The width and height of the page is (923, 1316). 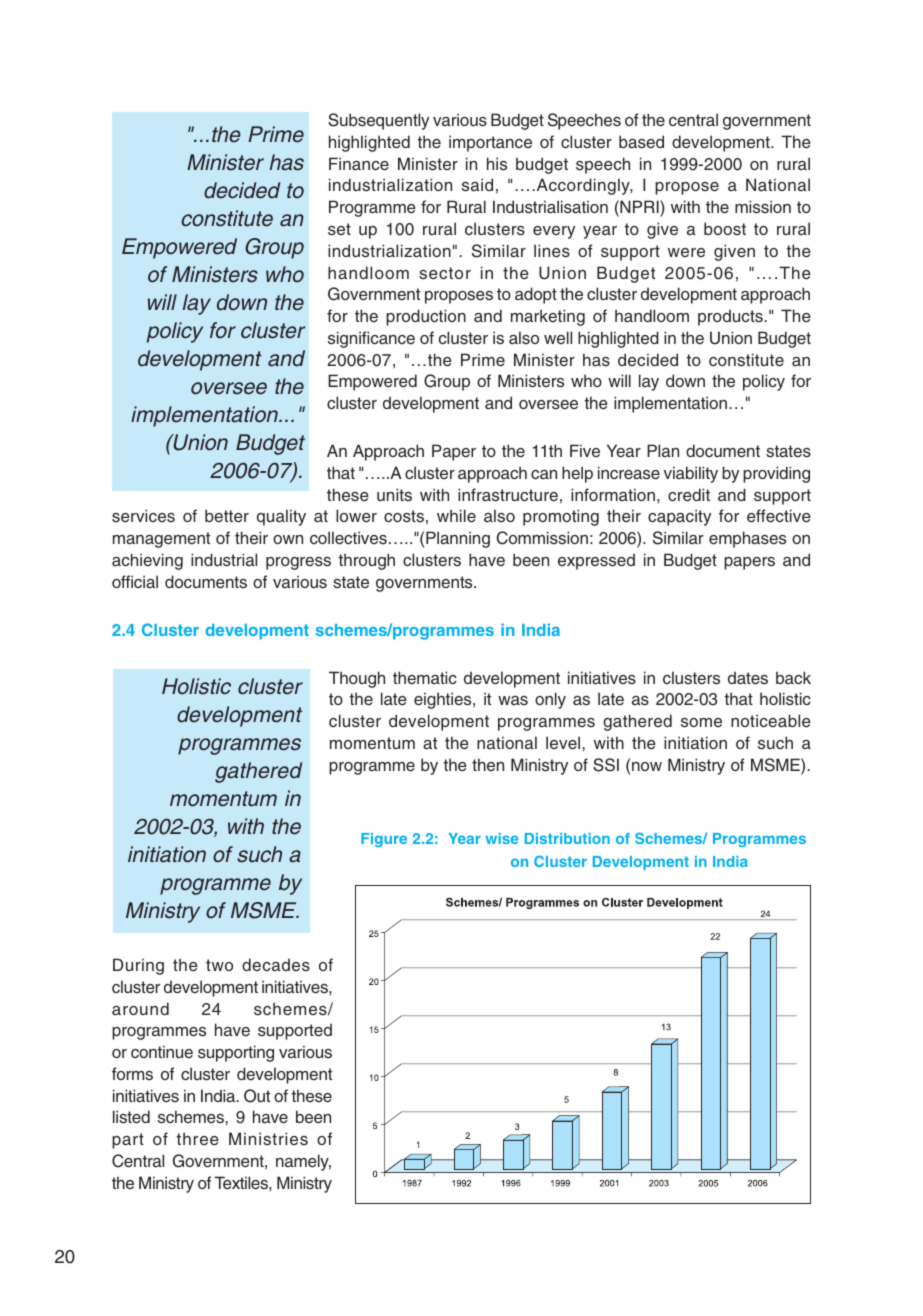 What do you see at coordinates (490, 143) in the page?
I see `importance` at bounding box center [490, 143].
